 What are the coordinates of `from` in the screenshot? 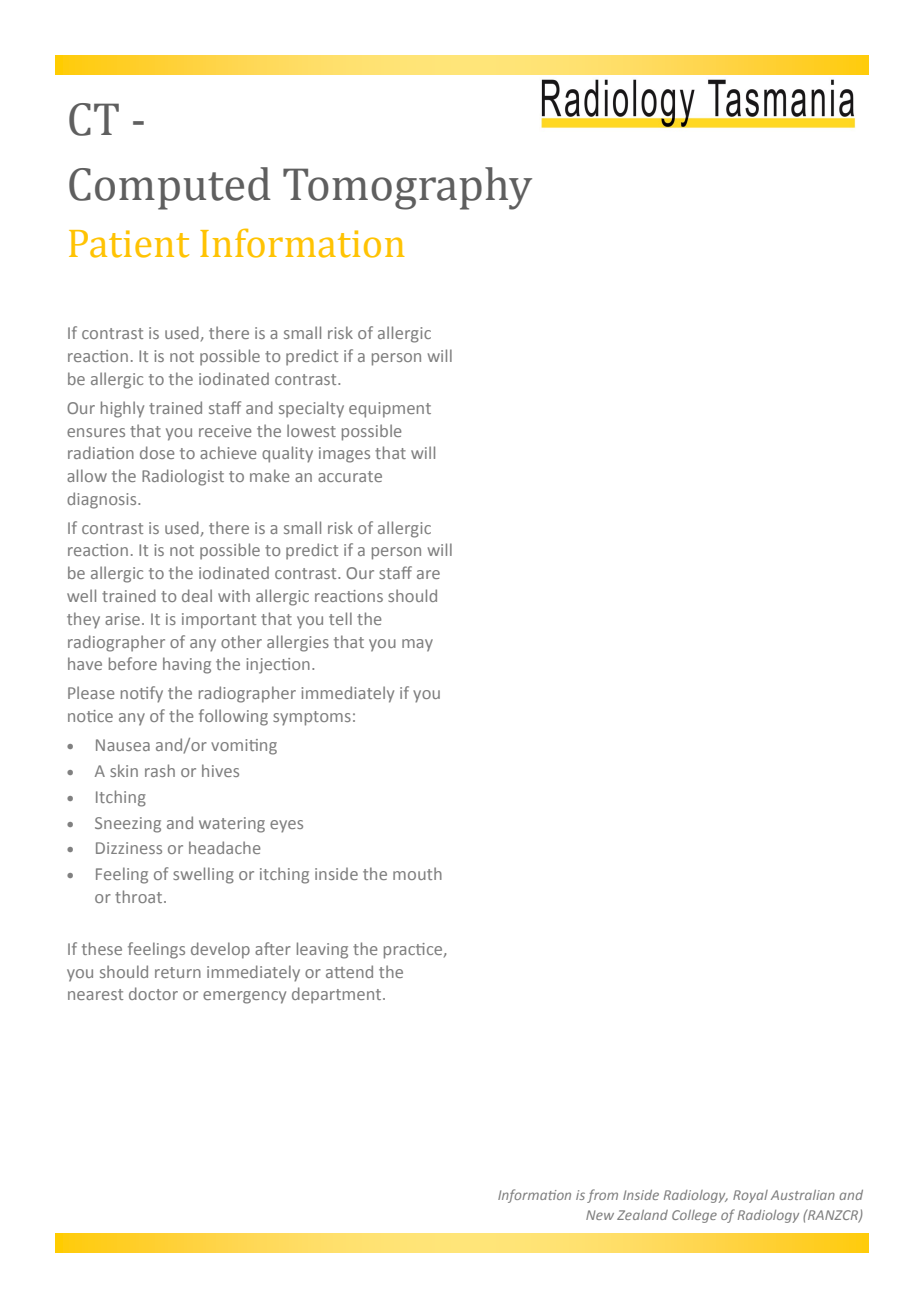 It's located at (602, 1196).
